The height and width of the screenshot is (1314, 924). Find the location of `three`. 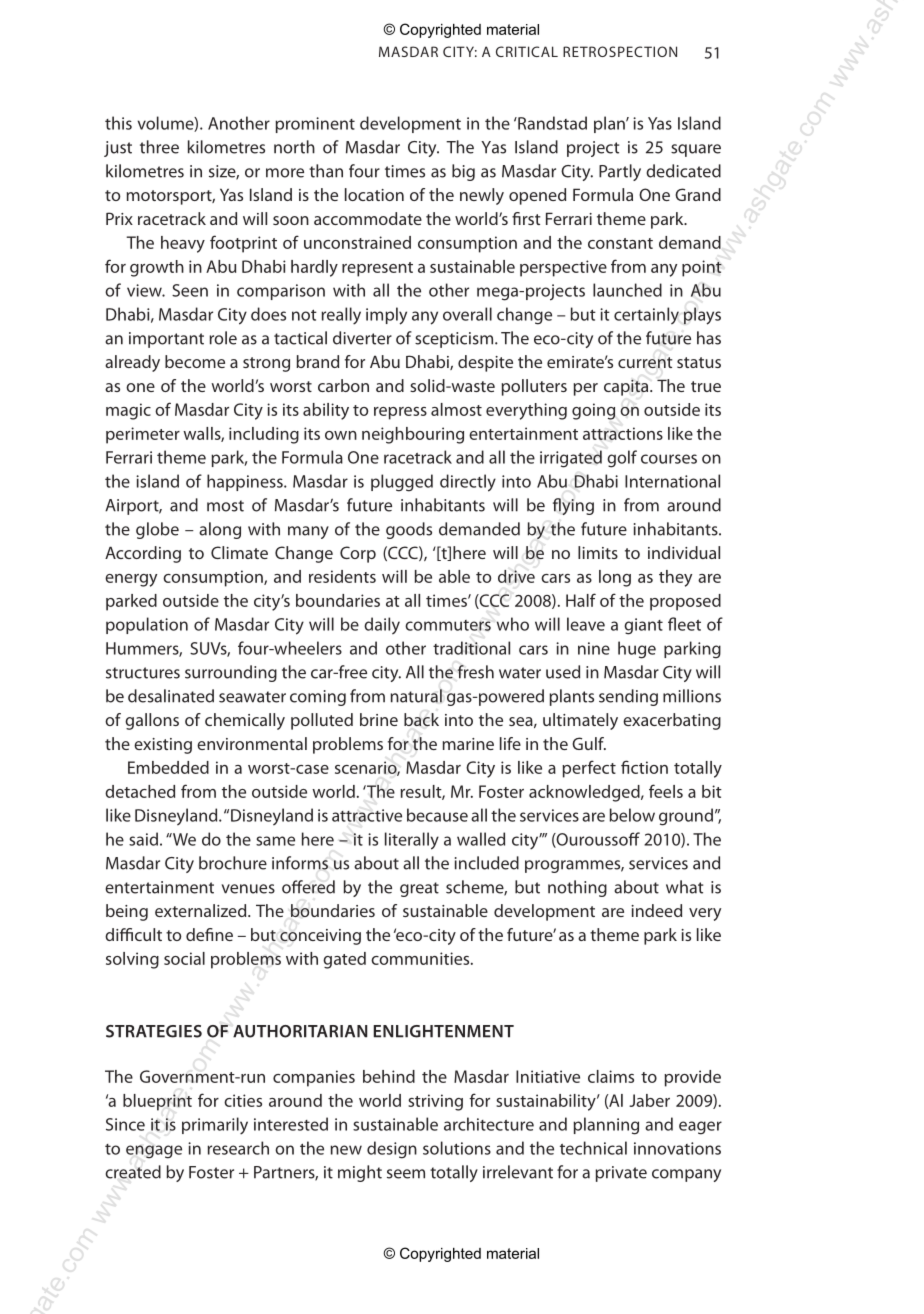

three is located at coordinates (159, 147).
